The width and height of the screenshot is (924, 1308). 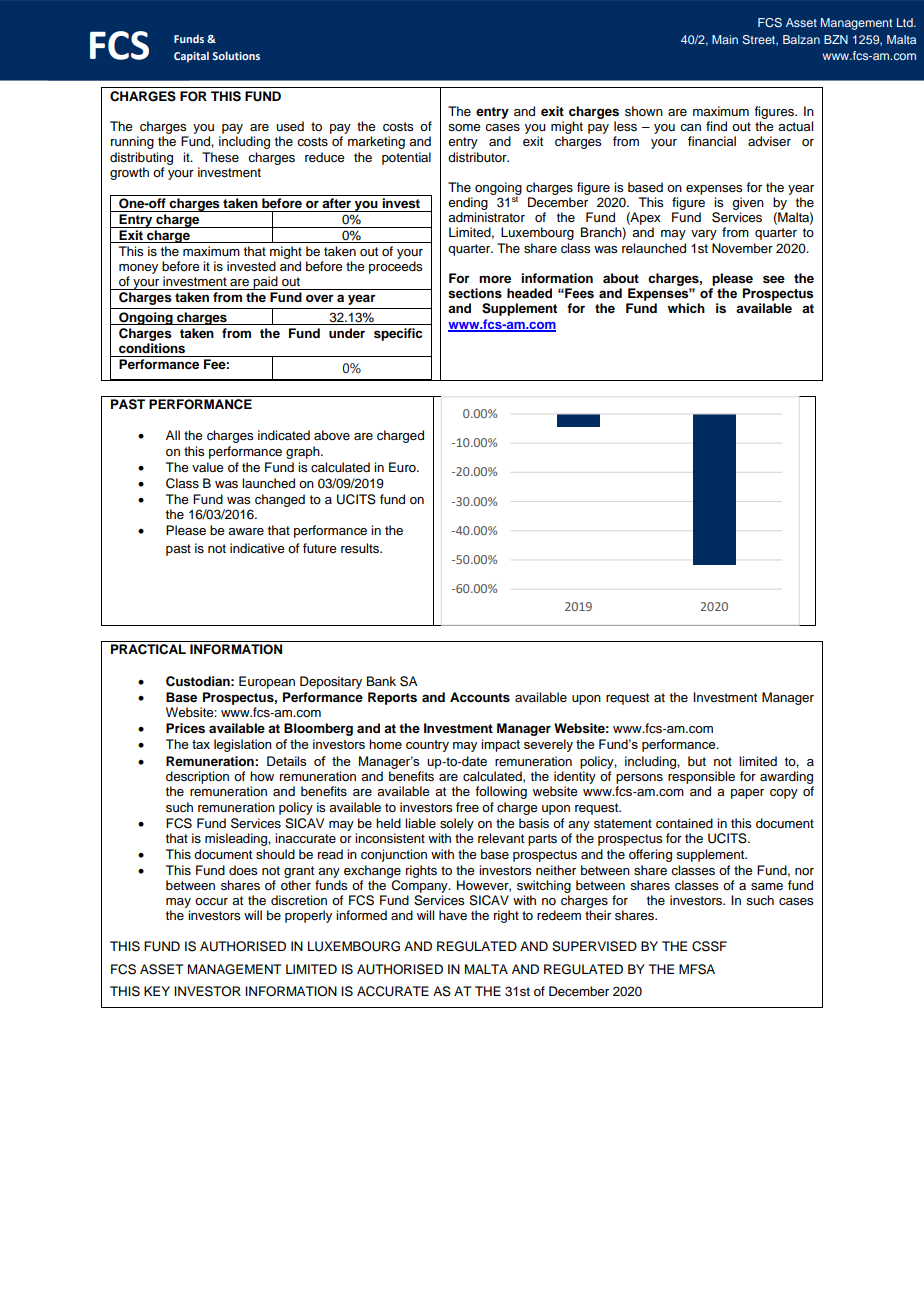 What do you see at coordinates (774, 279) in the screenshot?
I see `see` at bounding box center [774, 279].
